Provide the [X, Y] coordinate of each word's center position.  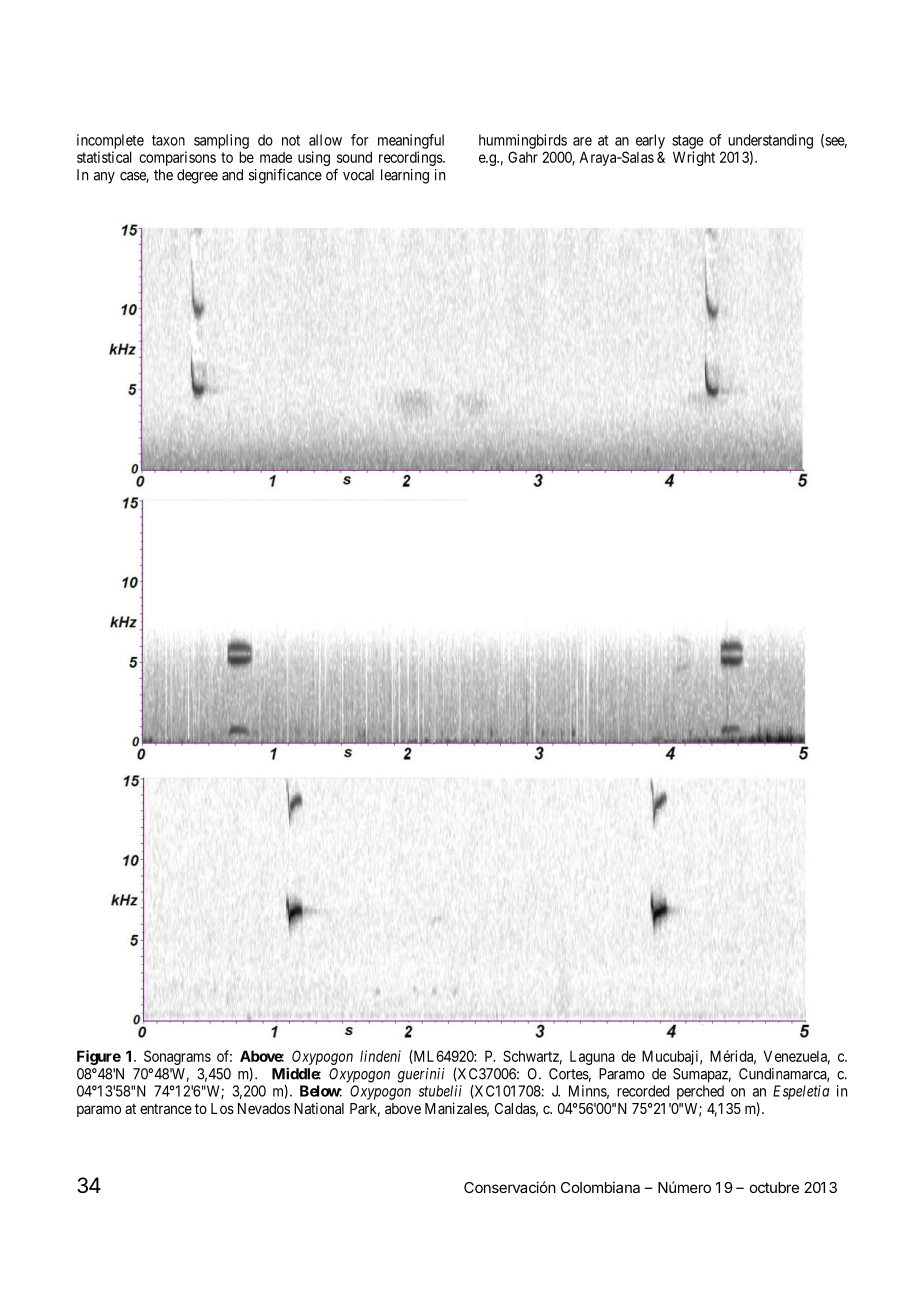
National [319, 1108]
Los [222, 1108]
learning [405, 176]
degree [197, 176]
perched [700, 1092]
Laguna [592, 1058]
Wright [694, 158]
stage [687, 142]
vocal [358, 175]
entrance [166, 1109]
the [163, 175]
